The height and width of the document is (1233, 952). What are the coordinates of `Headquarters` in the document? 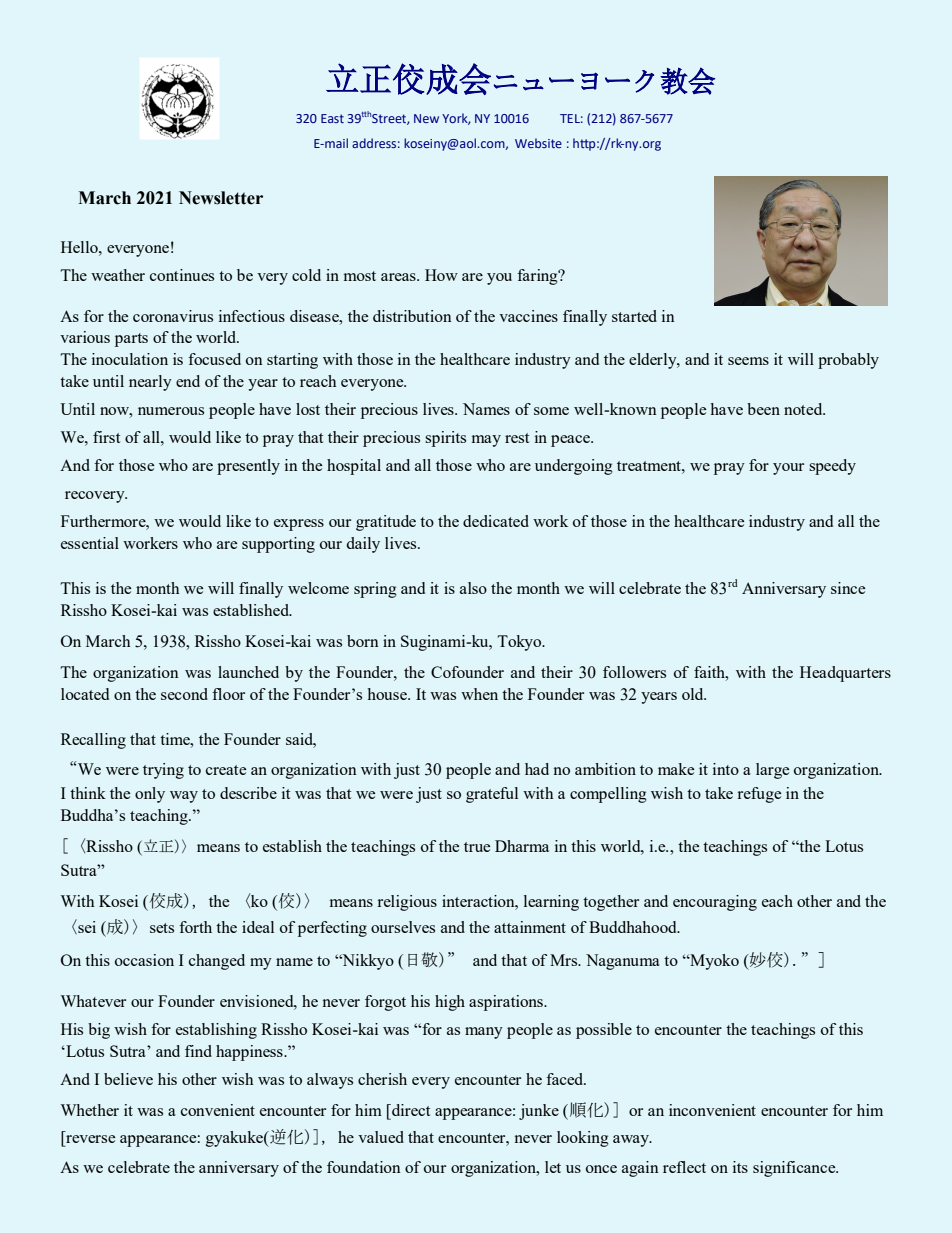 It's located at (845, 674).
